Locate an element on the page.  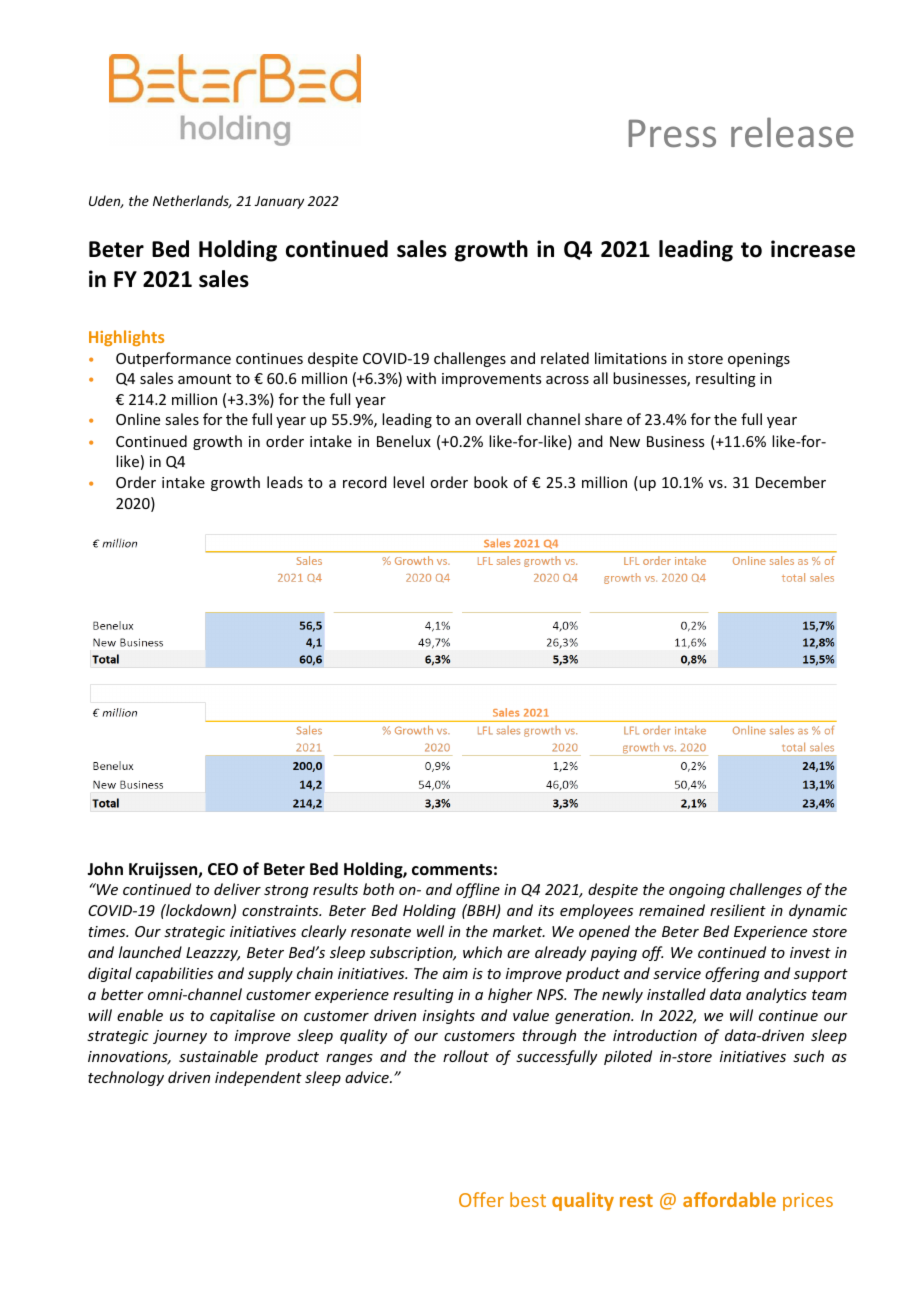
leads is located at coordinates (285, 482).
